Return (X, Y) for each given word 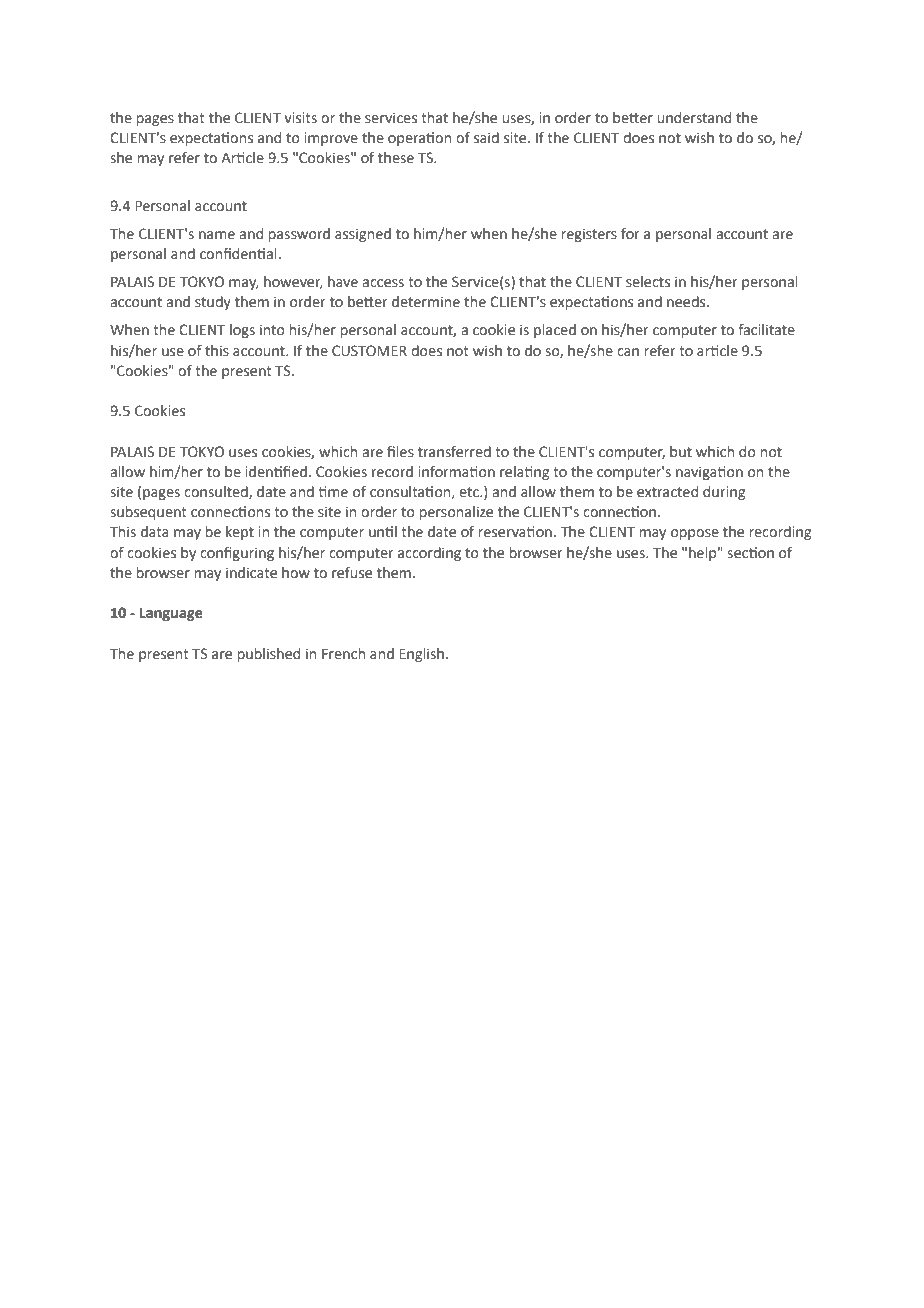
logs (242, 331)
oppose (695, 534)
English (423, 655)
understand (694, 118)
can (628, 352)
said (486, 138)
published (269, 655)
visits (300, 118)
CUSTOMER (369, 351)
